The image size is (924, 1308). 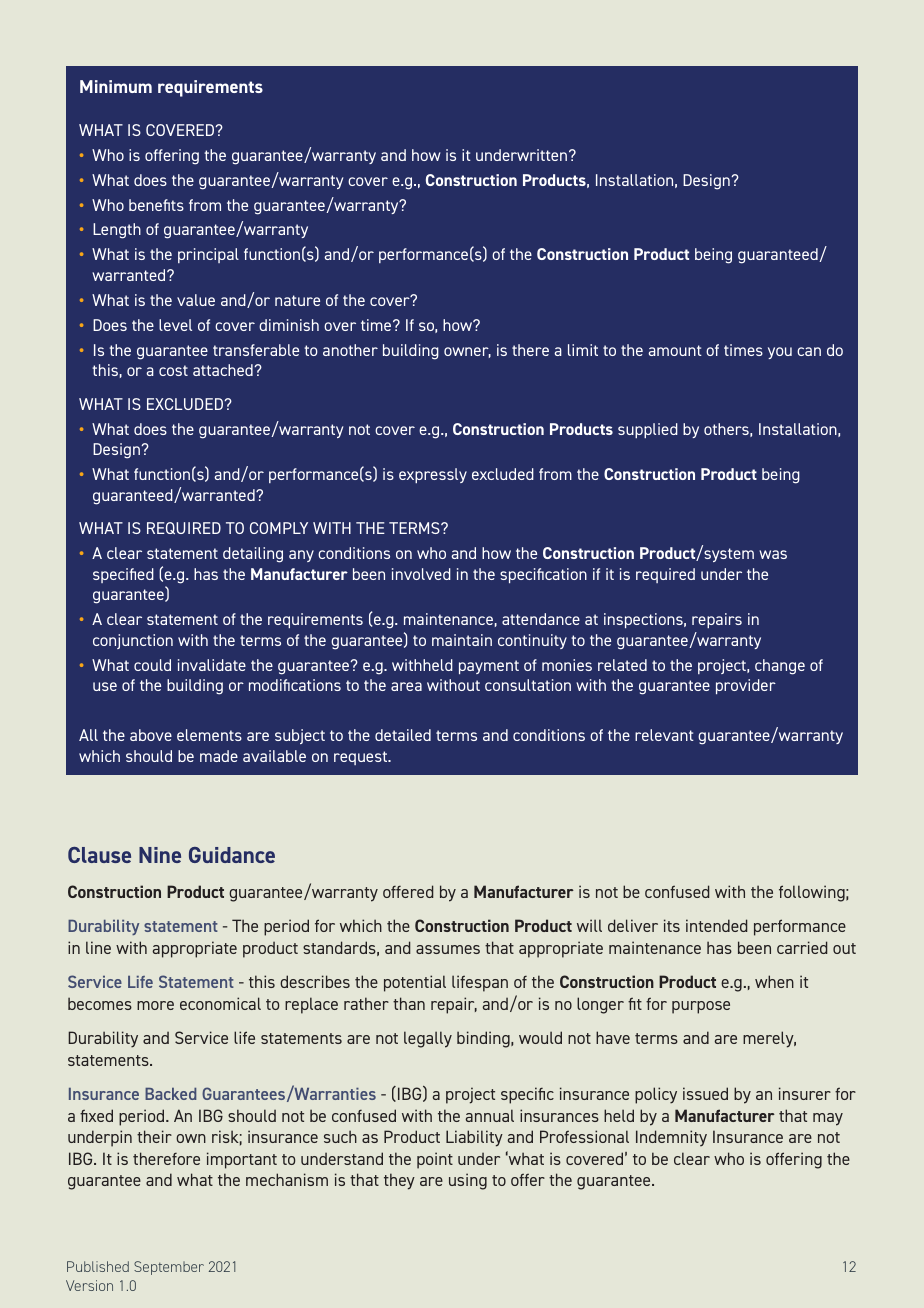 What do you see at coordinates (297, 300) in the document?
I see `nature` at bounding box center [297, 300].
